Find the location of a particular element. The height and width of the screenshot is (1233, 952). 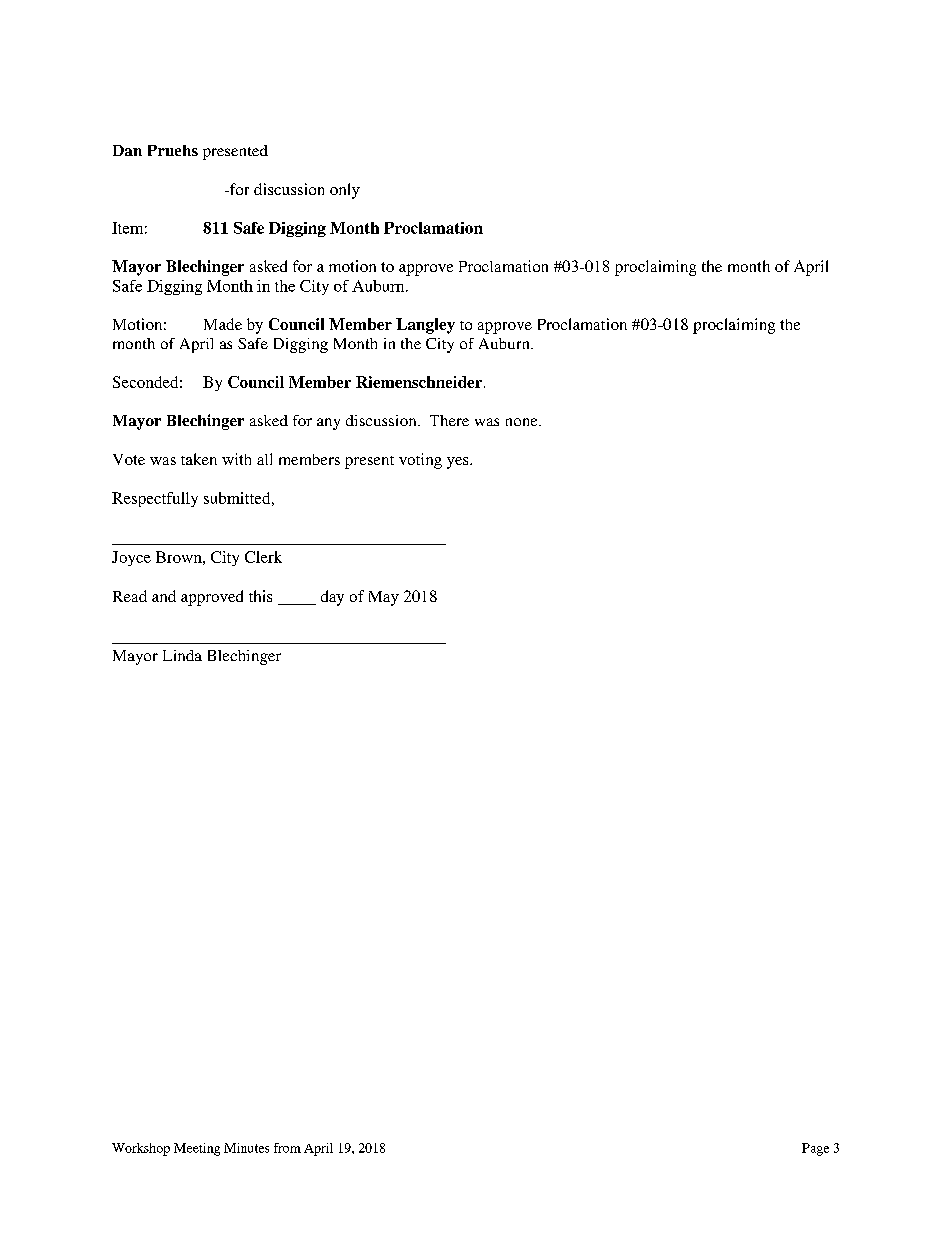

Page is located at coordinates (815, 1149).
